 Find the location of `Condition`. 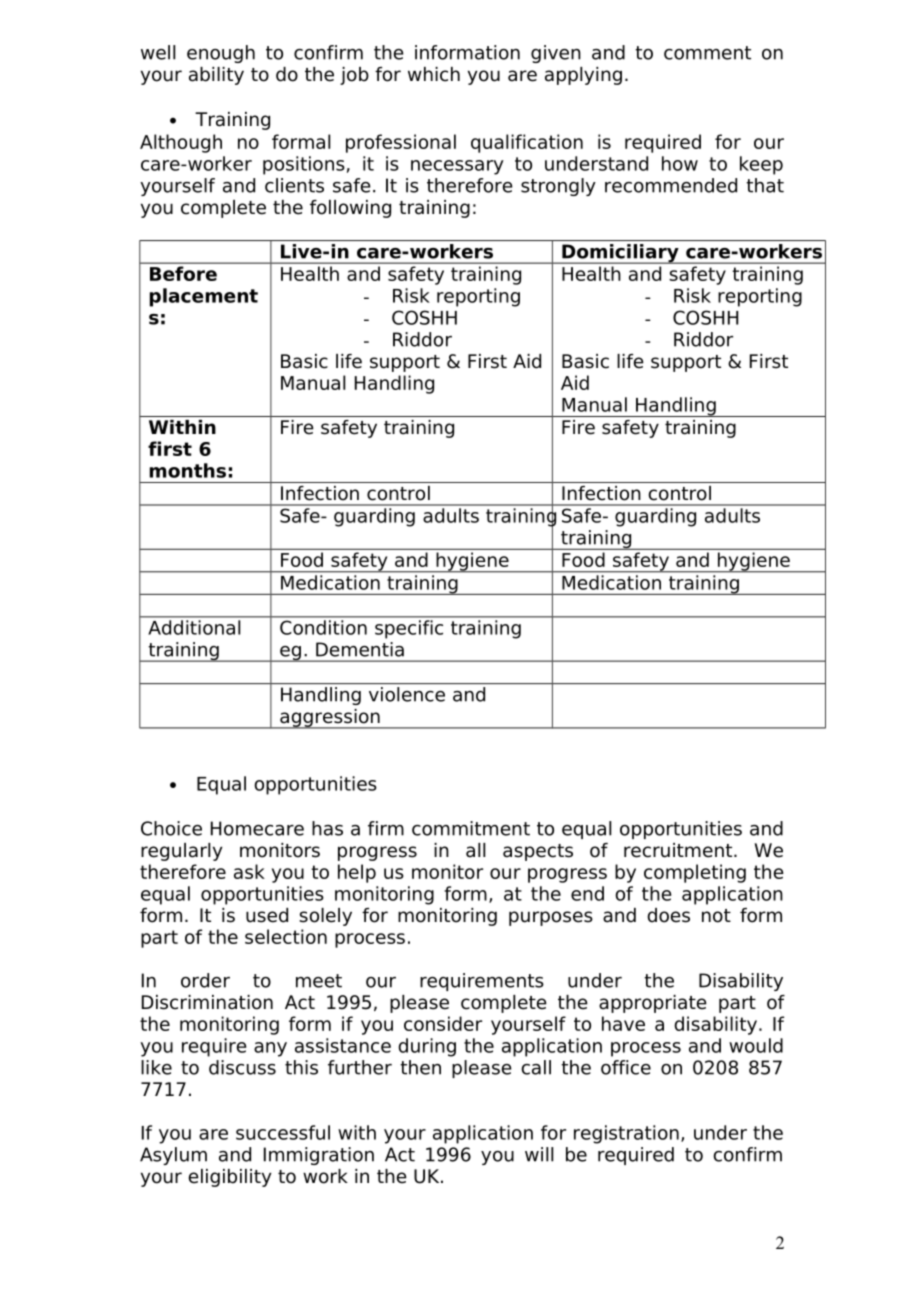

Condition is located at coordinates (323, 627).
